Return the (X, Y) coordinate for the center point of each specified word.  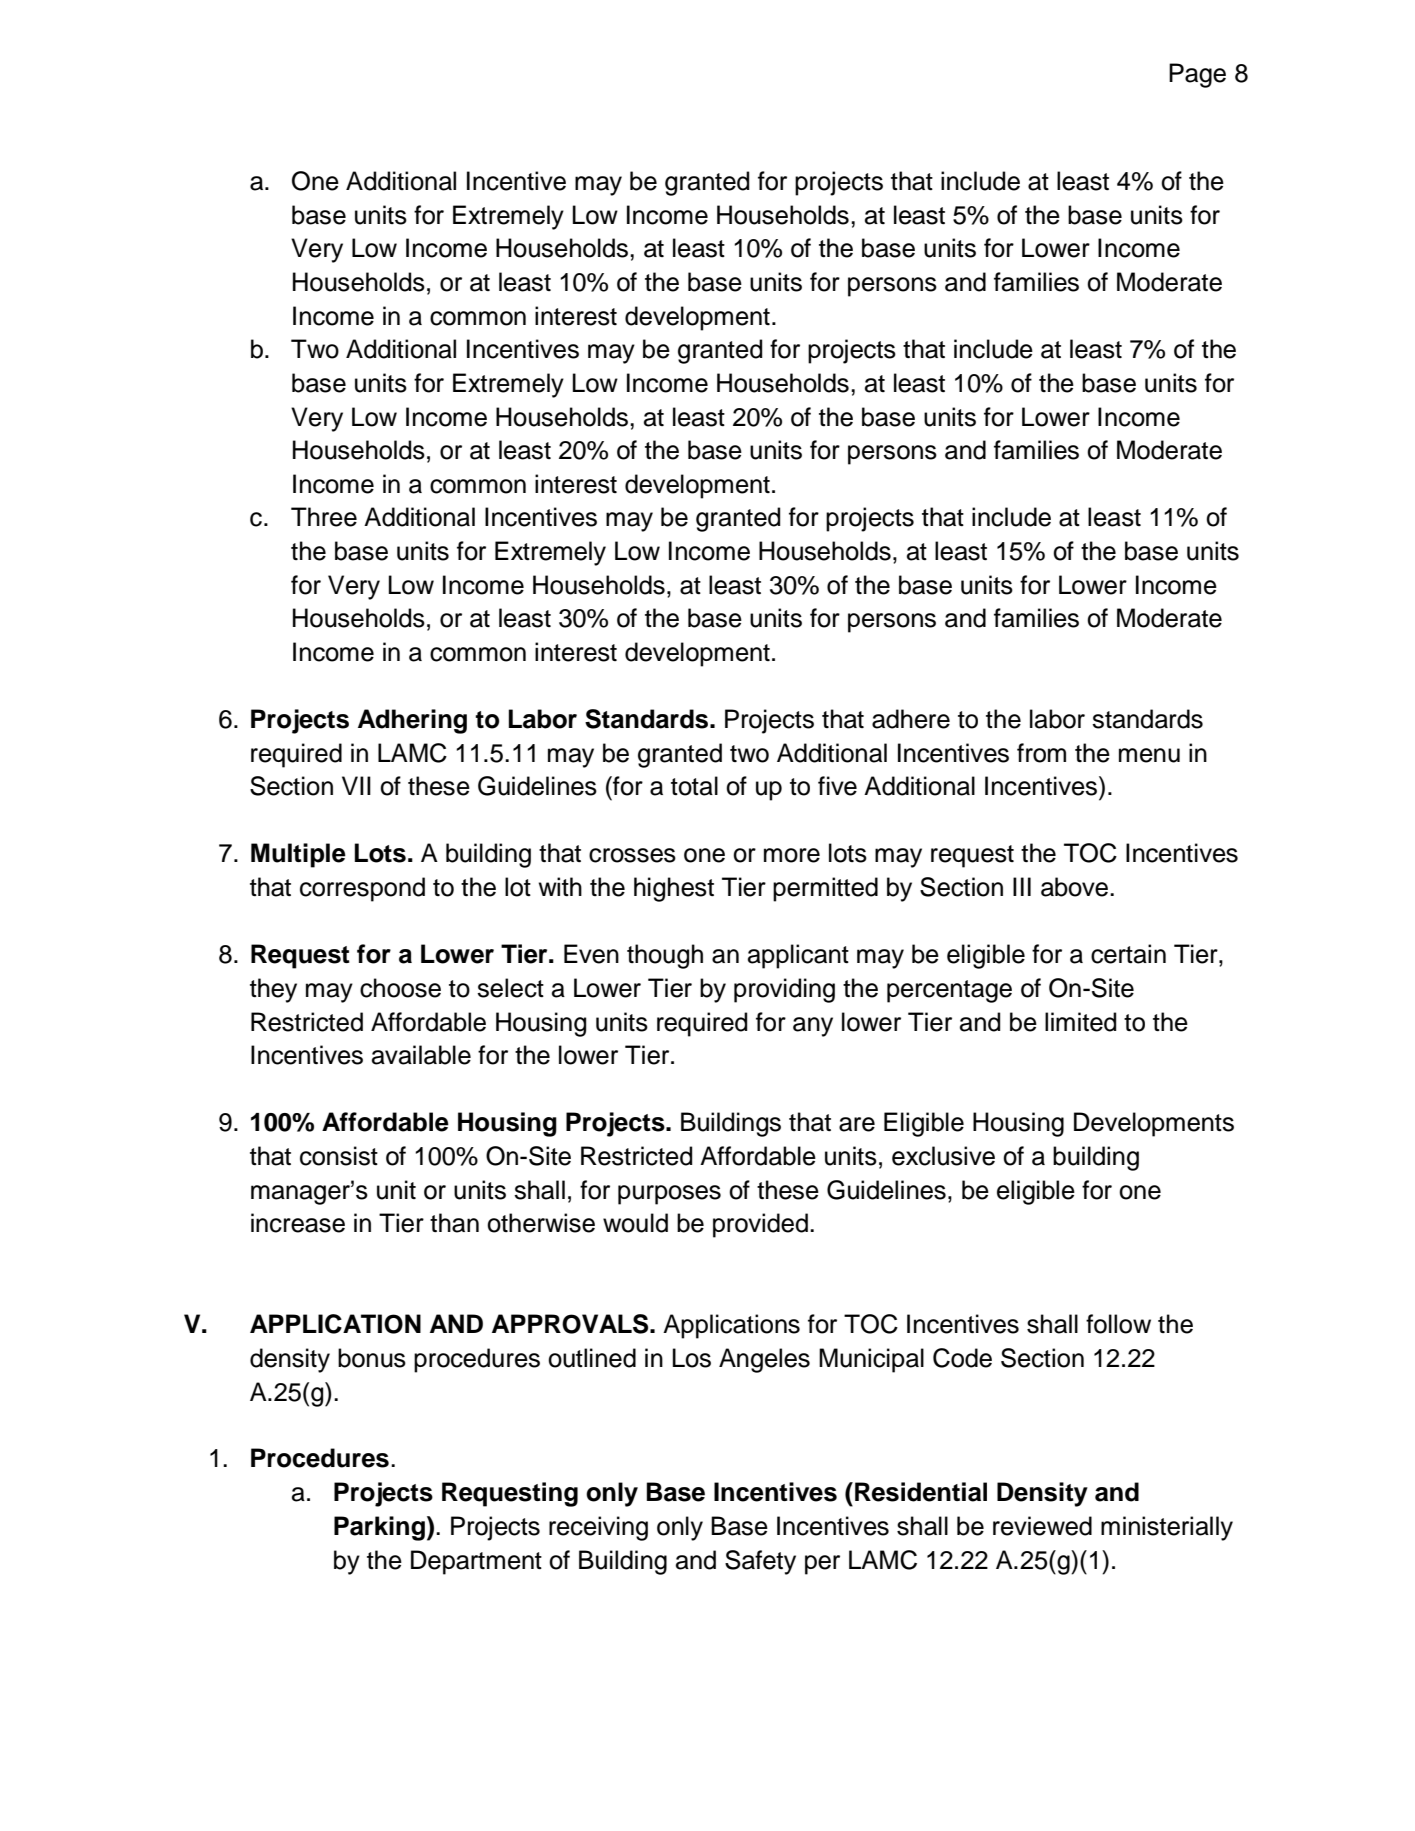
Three (324, 517)
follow (1118, 1324)
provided (760, 1225)
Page (1197, 75)
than (454, 1223)
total (694, 786)
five (837, 786)
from (1041, 753)
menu (1149, 755)
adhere (911, 719)
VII (356, 785)
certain (1128, 954)
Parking (379, 1528)
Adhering (412, 721)
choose (400, 988)
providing (784, 990)
